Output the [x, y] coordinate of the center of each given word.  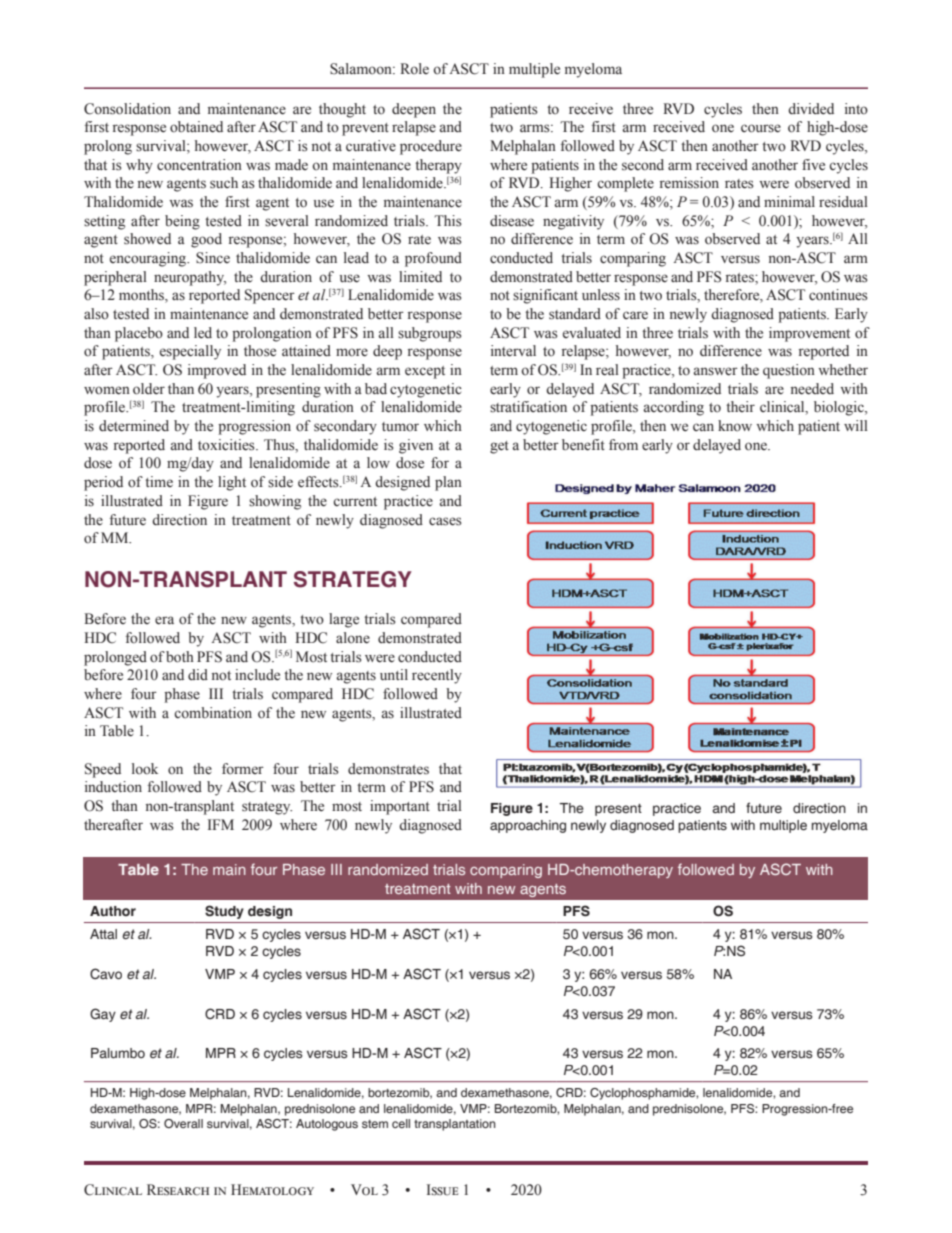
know [735, 426]
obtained [196, 127]
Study [224, 912]
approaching [528, 826]
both [180, 657]
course [761, 128]
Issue [442, 1190]
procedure [431, 147]
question [789, 371]
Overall [183, 1123]
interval [513, 351]
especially [190, 352]
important [400, 807]
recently [437, 676]
